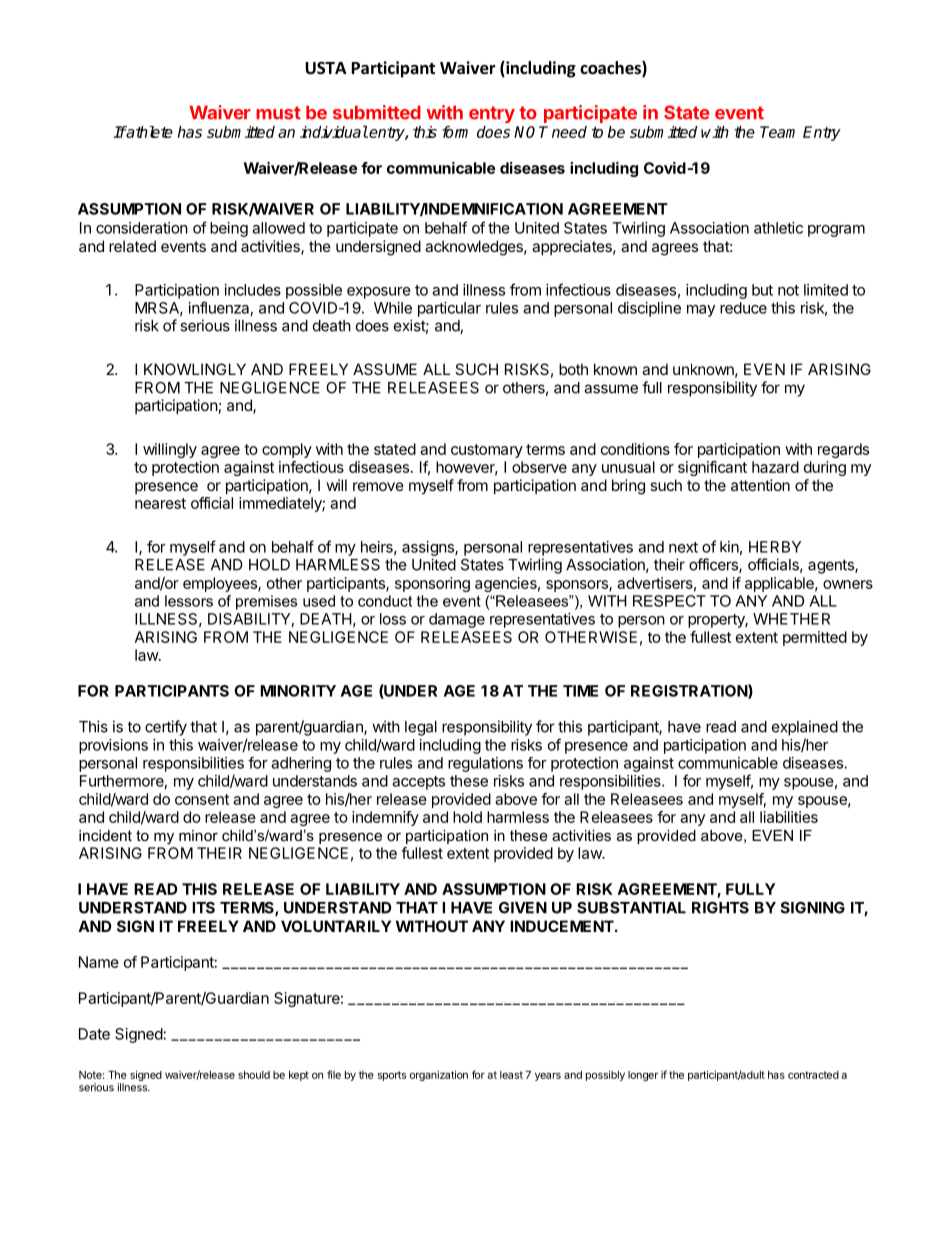  What do you see at coordinates (775, 547) in the screenshot?
I see `HERBY` at bounding box center [775, 547].
